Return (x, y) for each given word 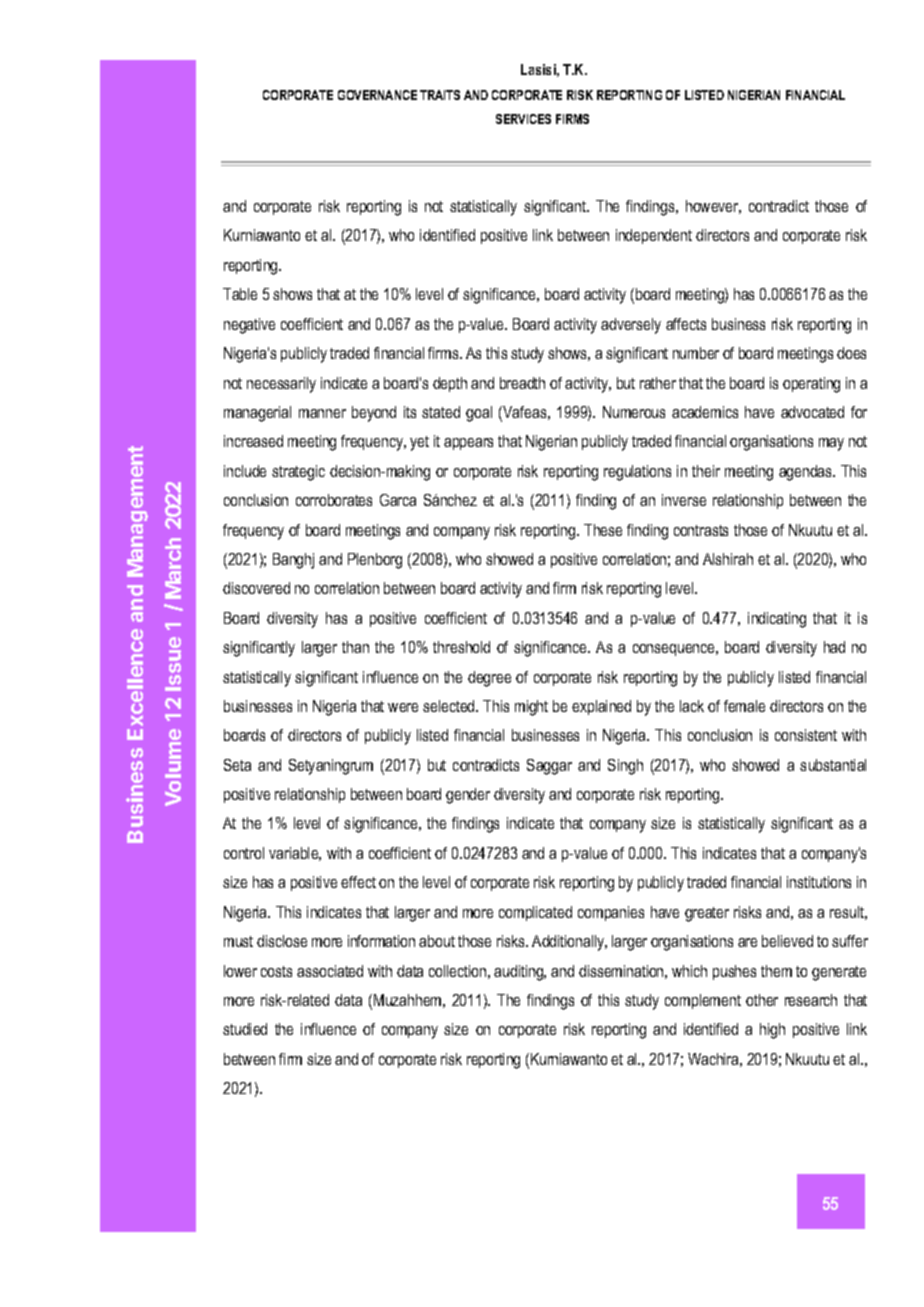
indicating (777, 620)
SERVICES (523, 119)
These (603, 530)
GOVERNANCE (377, 95)
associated (330, 971)
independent (654, 236)
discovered (256, 588)
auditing (519, 973)
